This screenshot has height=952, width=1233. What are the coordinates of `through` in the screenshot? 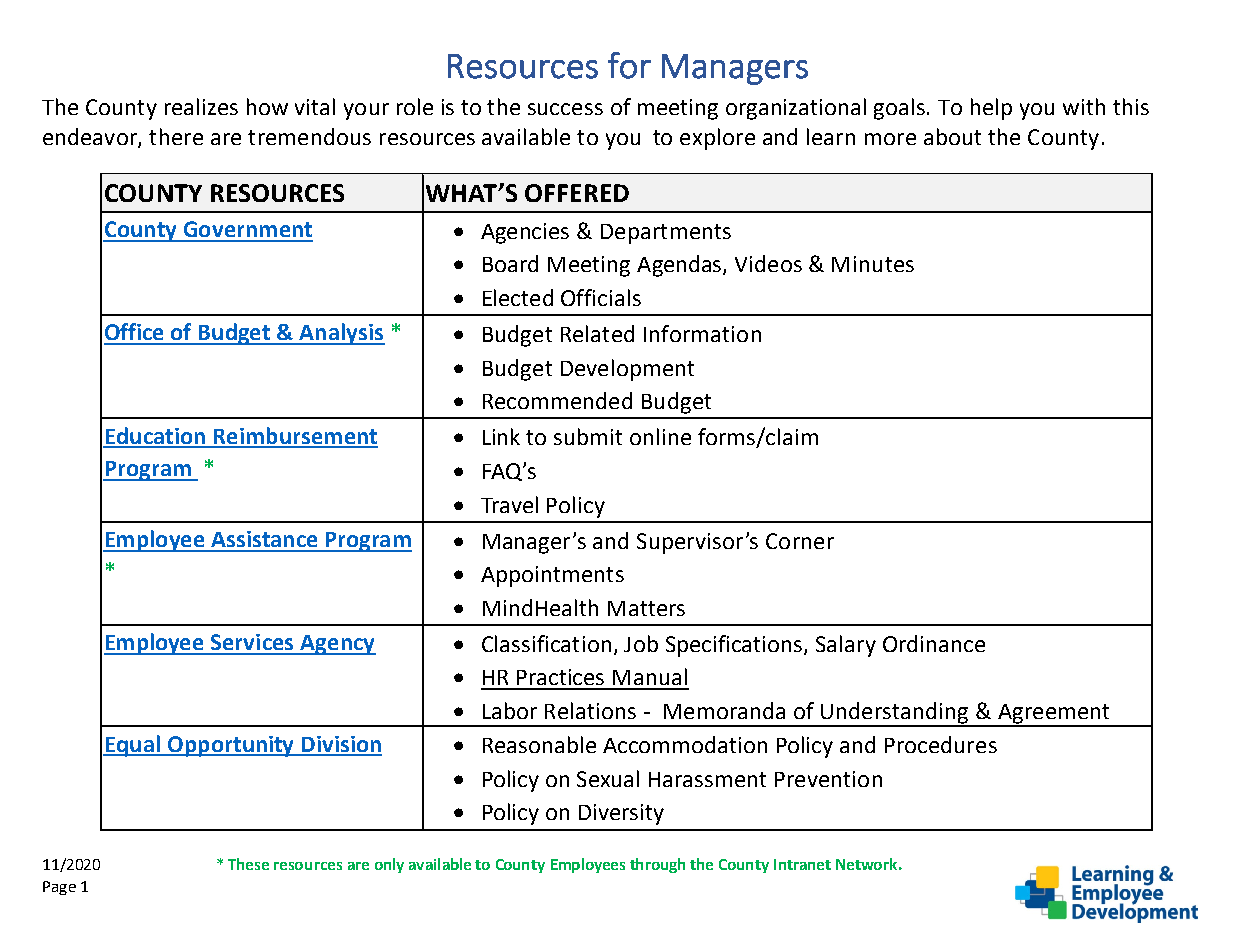 It's located at (657, 865).
